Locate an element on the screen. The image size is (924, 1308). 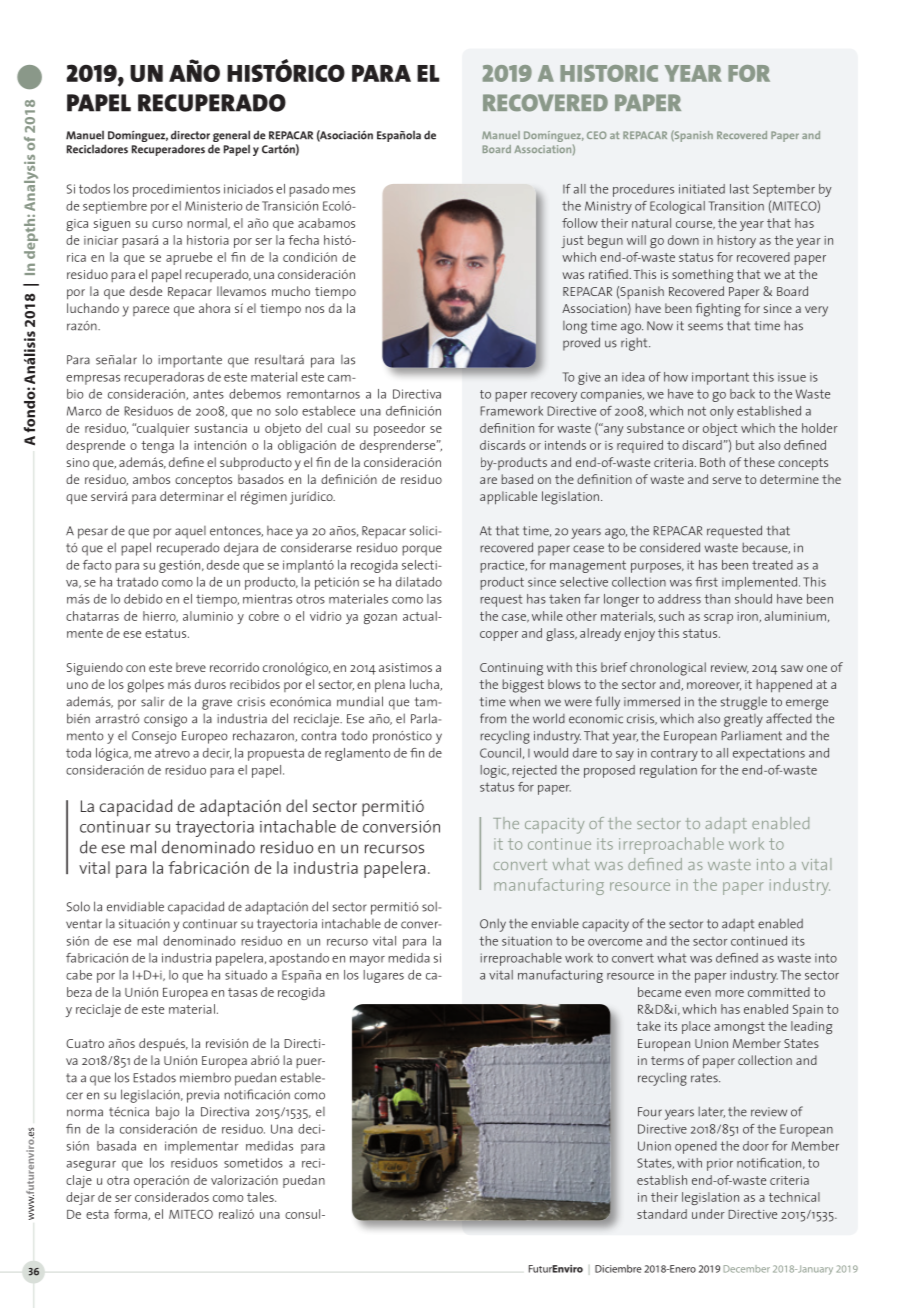
last is located at coordinates (739, 189).
